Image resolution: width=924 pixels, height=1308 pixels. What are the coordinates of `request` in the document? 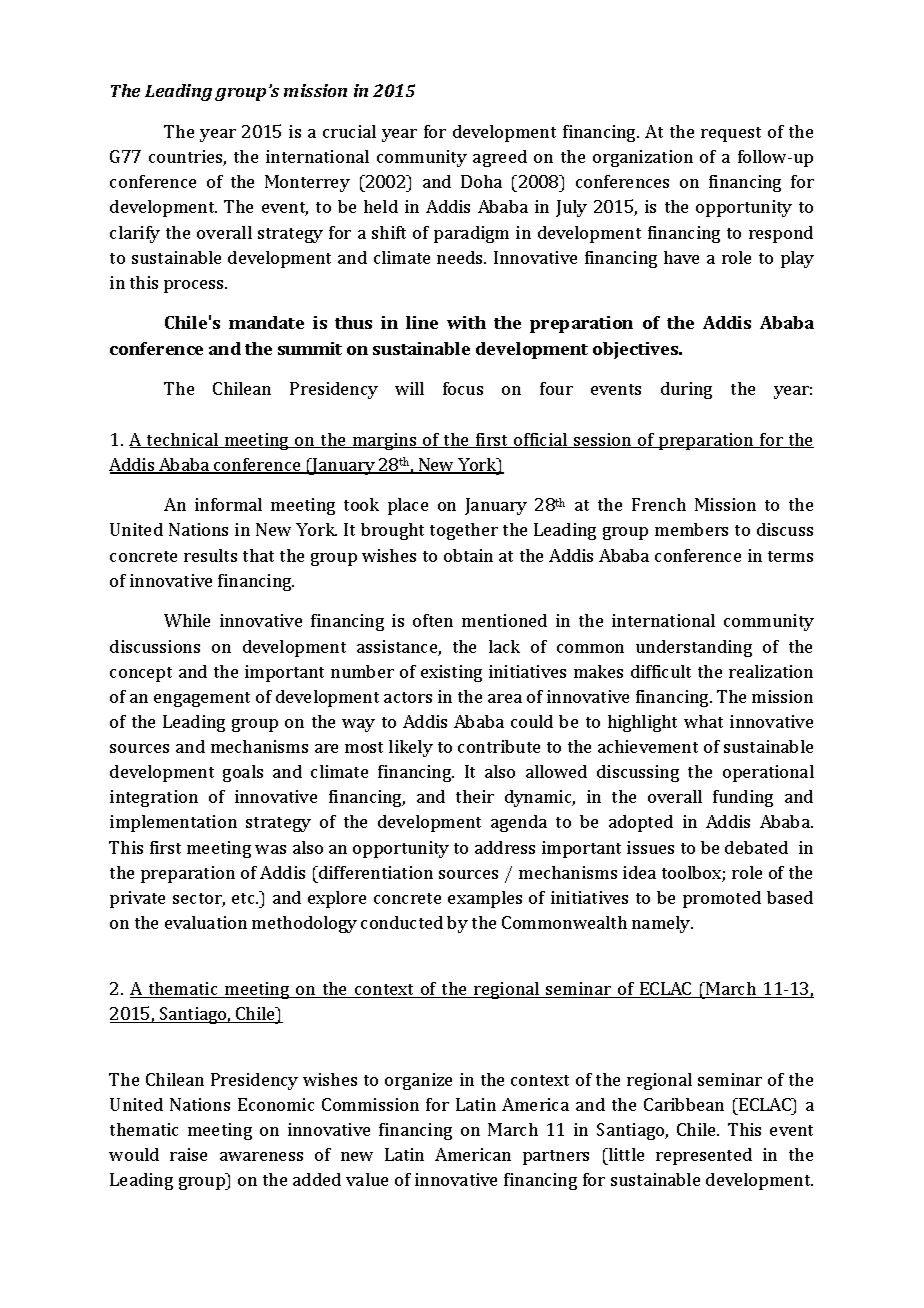 It's located at (731, 134).
